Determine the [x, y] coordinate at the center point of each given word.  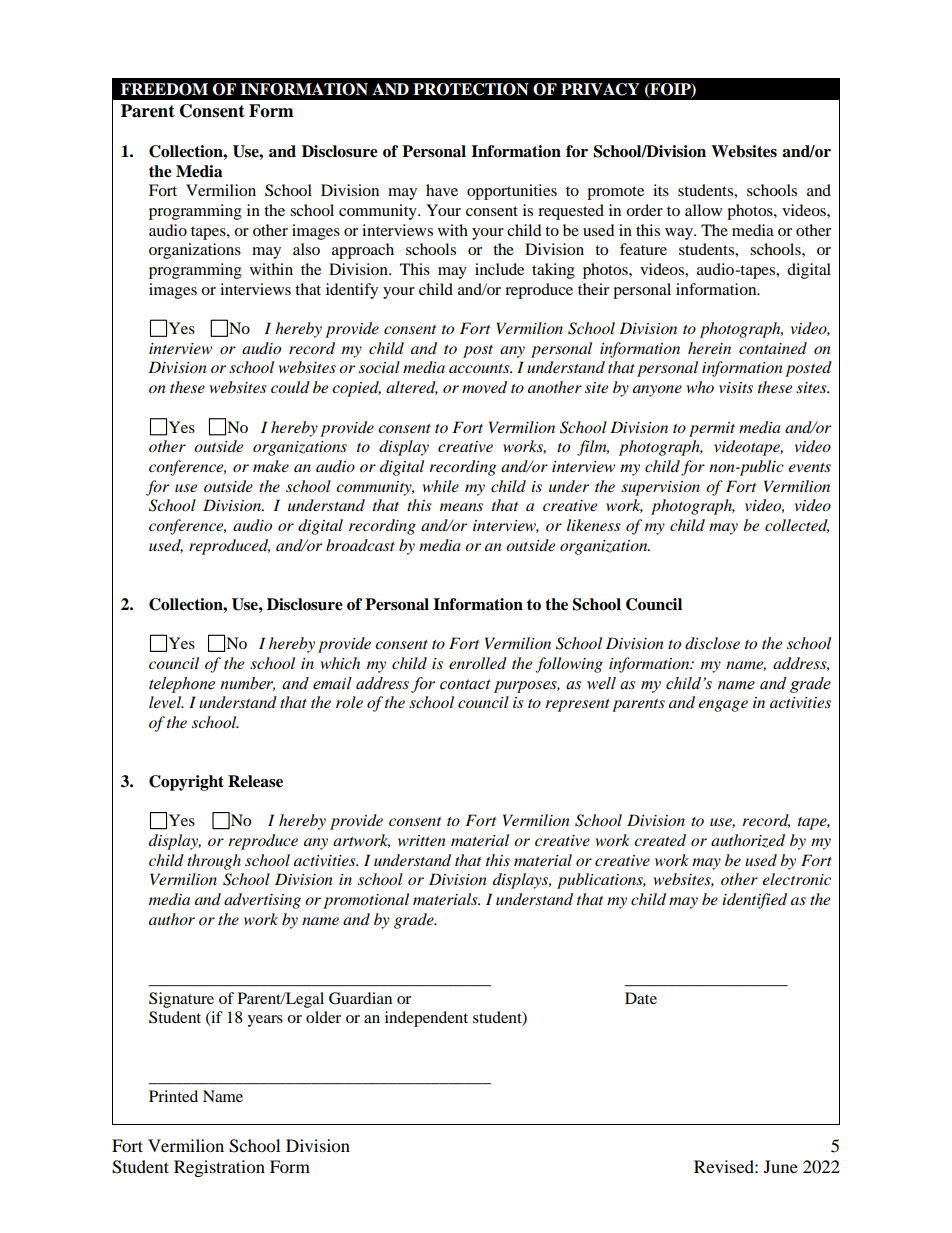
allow [703, 210]
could [290, 387]
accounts [480, 368]
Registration [219, 1168]
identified [754, 901]
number [247, 684]
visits [736, 387]
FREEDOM [164, 89]
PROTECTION [471, 89]
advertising [262, 901]
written [422, 840]
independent [426, 1019]
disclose [712, 643]
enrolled [478, 663]
